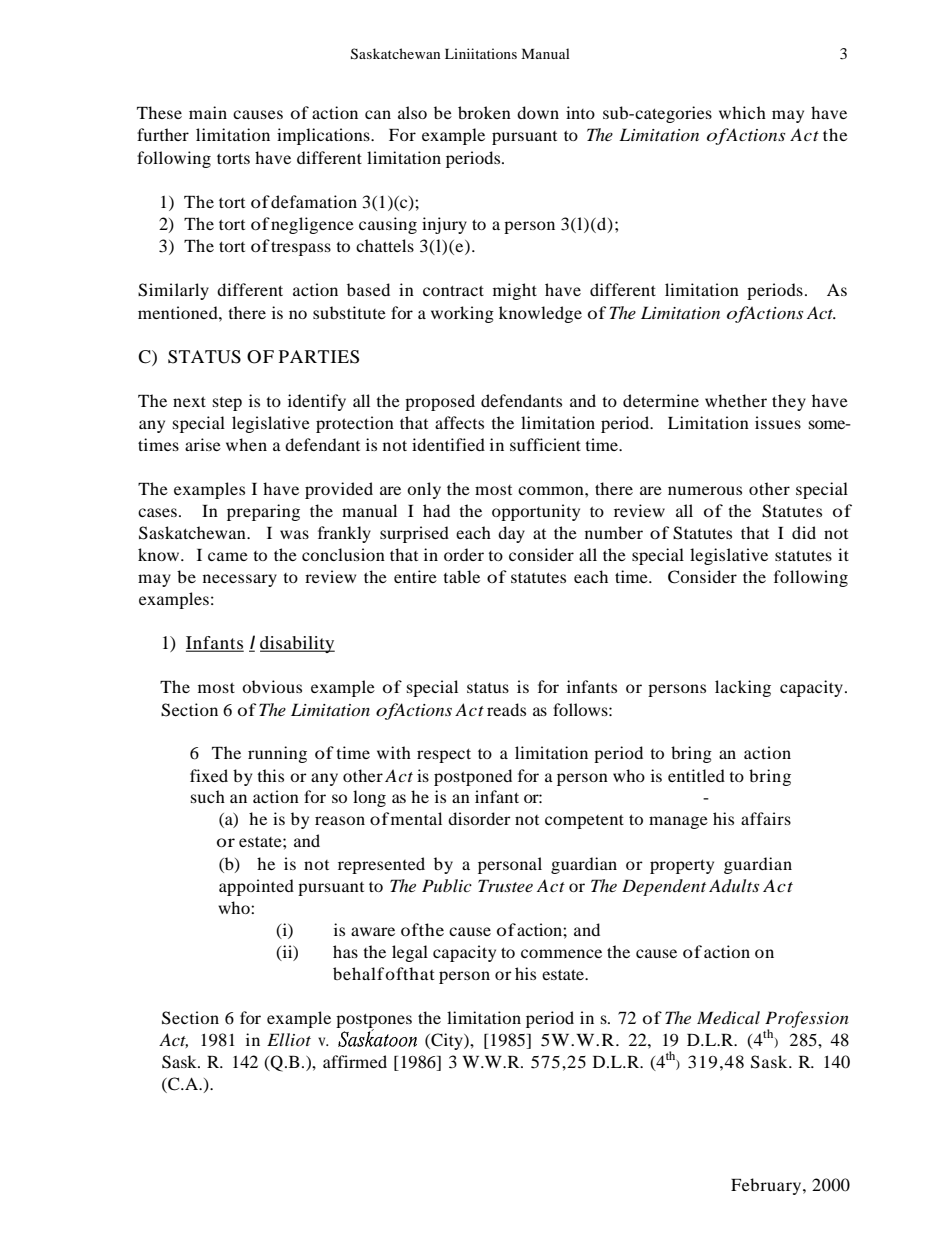 The width and height of the image is (952, 1238). Describe the element at coordinates (743, 688) in the image. I see `lacking` at that location.
